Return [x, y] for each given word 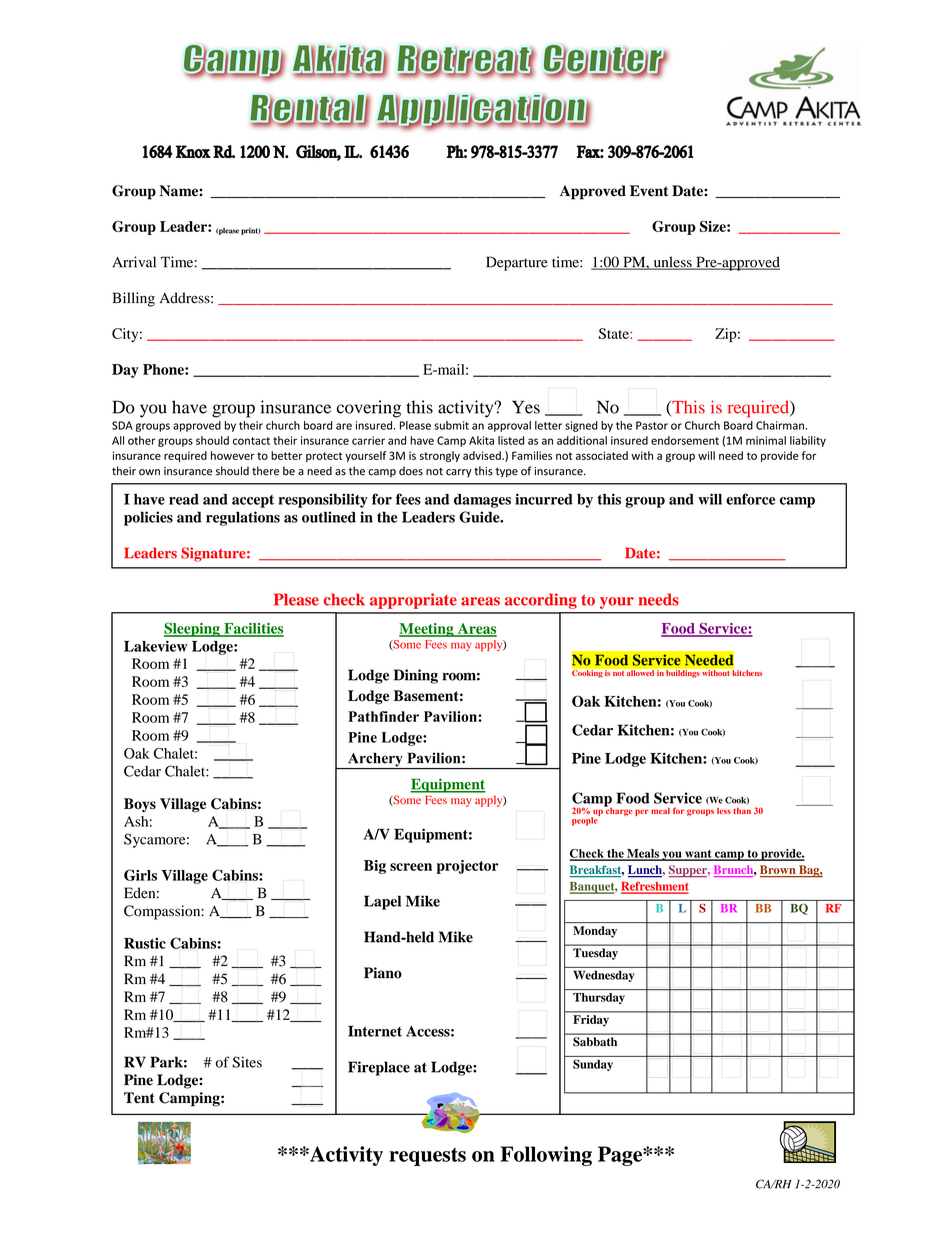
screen [411, 867]
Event [649, 191]
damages [482, 501]
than [742, 810]
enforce [750, 499]
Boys [140, 805]
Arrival [134, 262]
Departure [517, 263]
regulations [243, 518]
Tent [139, 1098]
